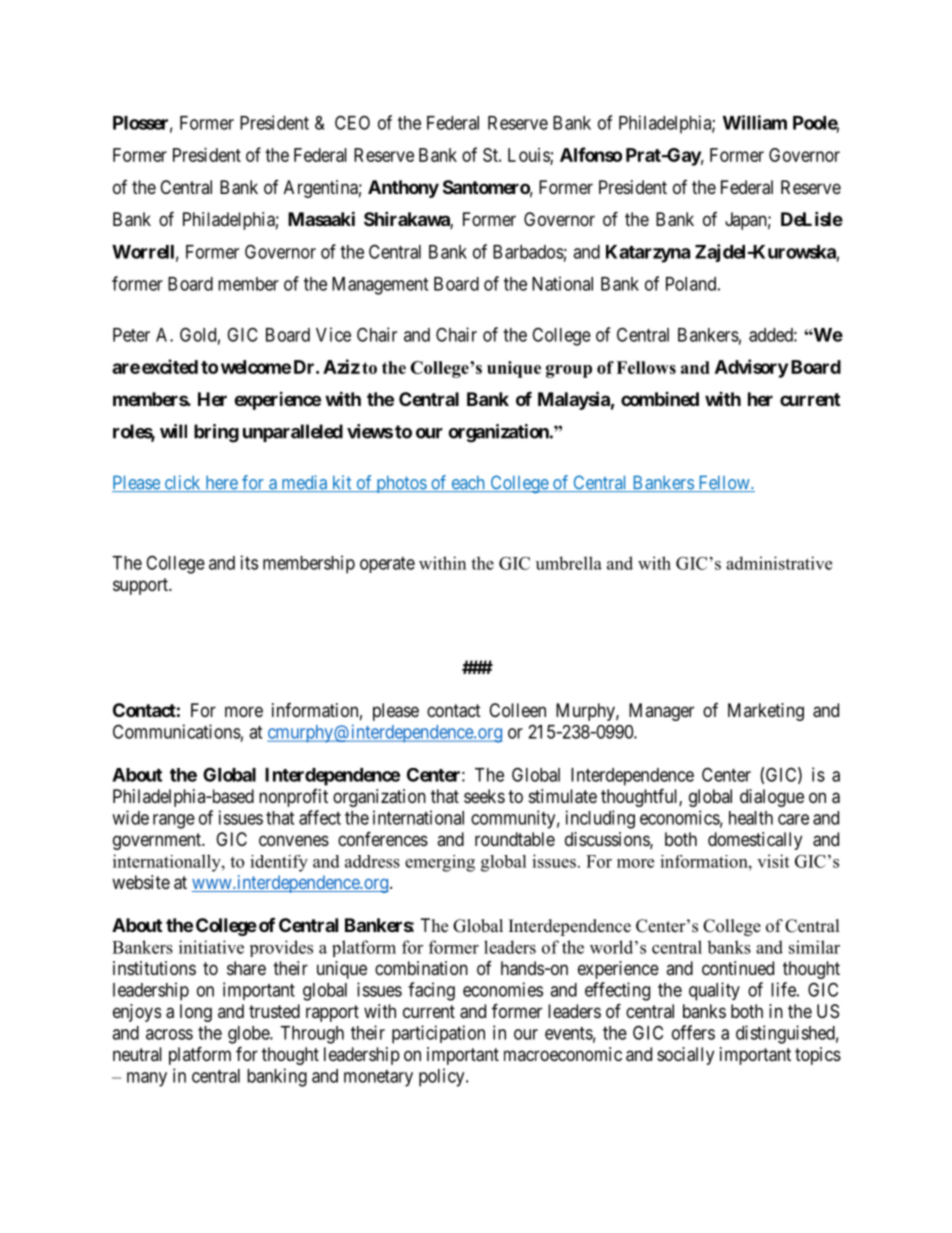  What do you see at coordinates (249, 1035) in the page?
I see `globe` at bounding box center [249, 1035].
